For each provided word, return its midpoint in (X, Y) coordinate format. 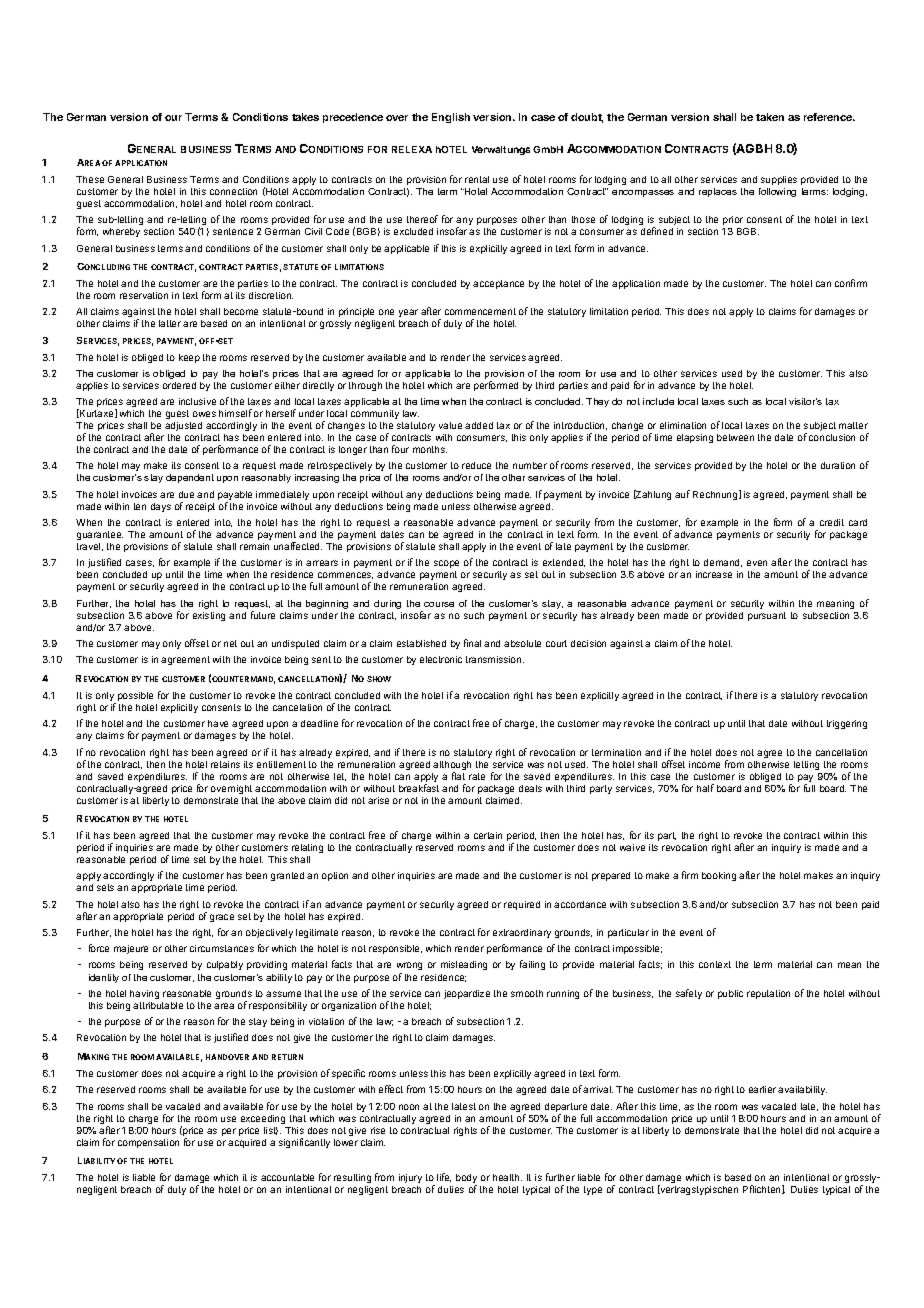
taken (770, 117)
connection (233, 191)
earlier (762, 1089)
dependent (190, 478)
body (466, 1180)
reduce (476, 465)
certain (488, 835)
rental (477, 179)
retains (225, 764)
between (735, 437)
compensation (148, 1143)
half (705, 788)
